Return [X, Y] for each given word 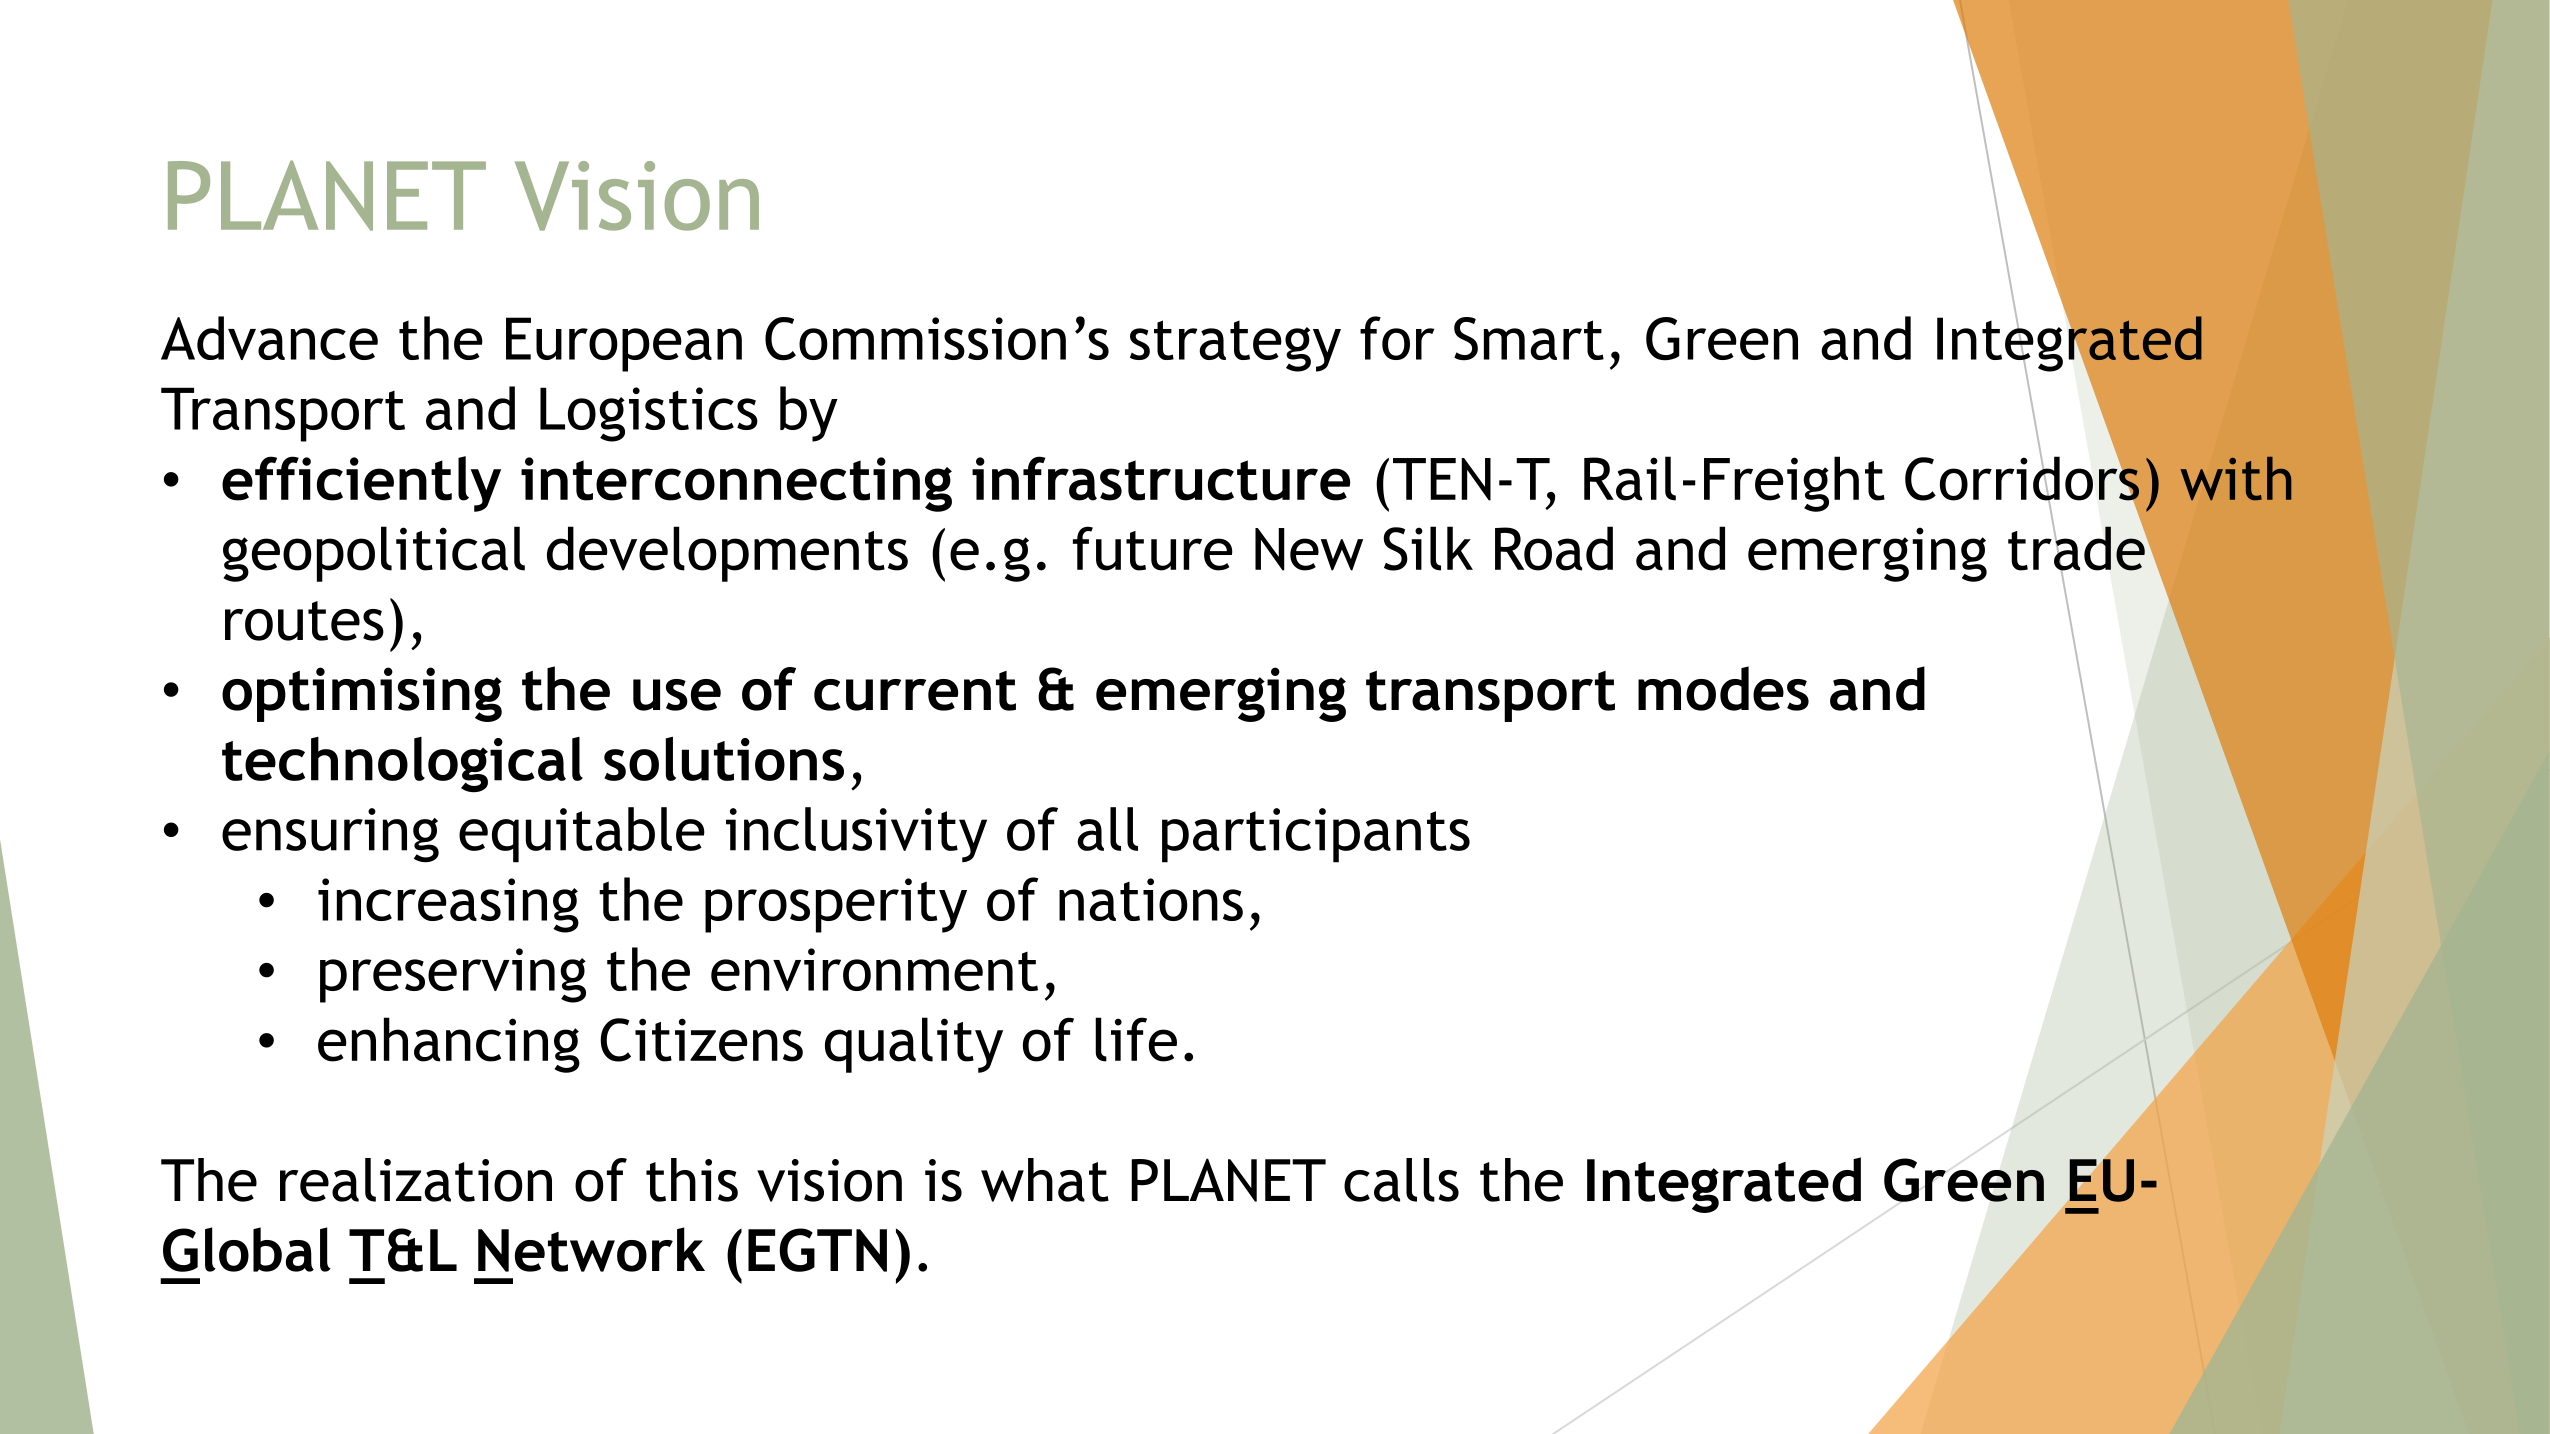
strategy [1235, 346]
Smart [1529, 339]
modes [1723, 688]
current [915, 691]
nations [1151, 899]
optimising [362, 694]
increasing [448, 905]
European [624, 344]
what [1045, 1180]
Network [591, 1249]
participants [1316, 835]
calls [1401, 1180]
